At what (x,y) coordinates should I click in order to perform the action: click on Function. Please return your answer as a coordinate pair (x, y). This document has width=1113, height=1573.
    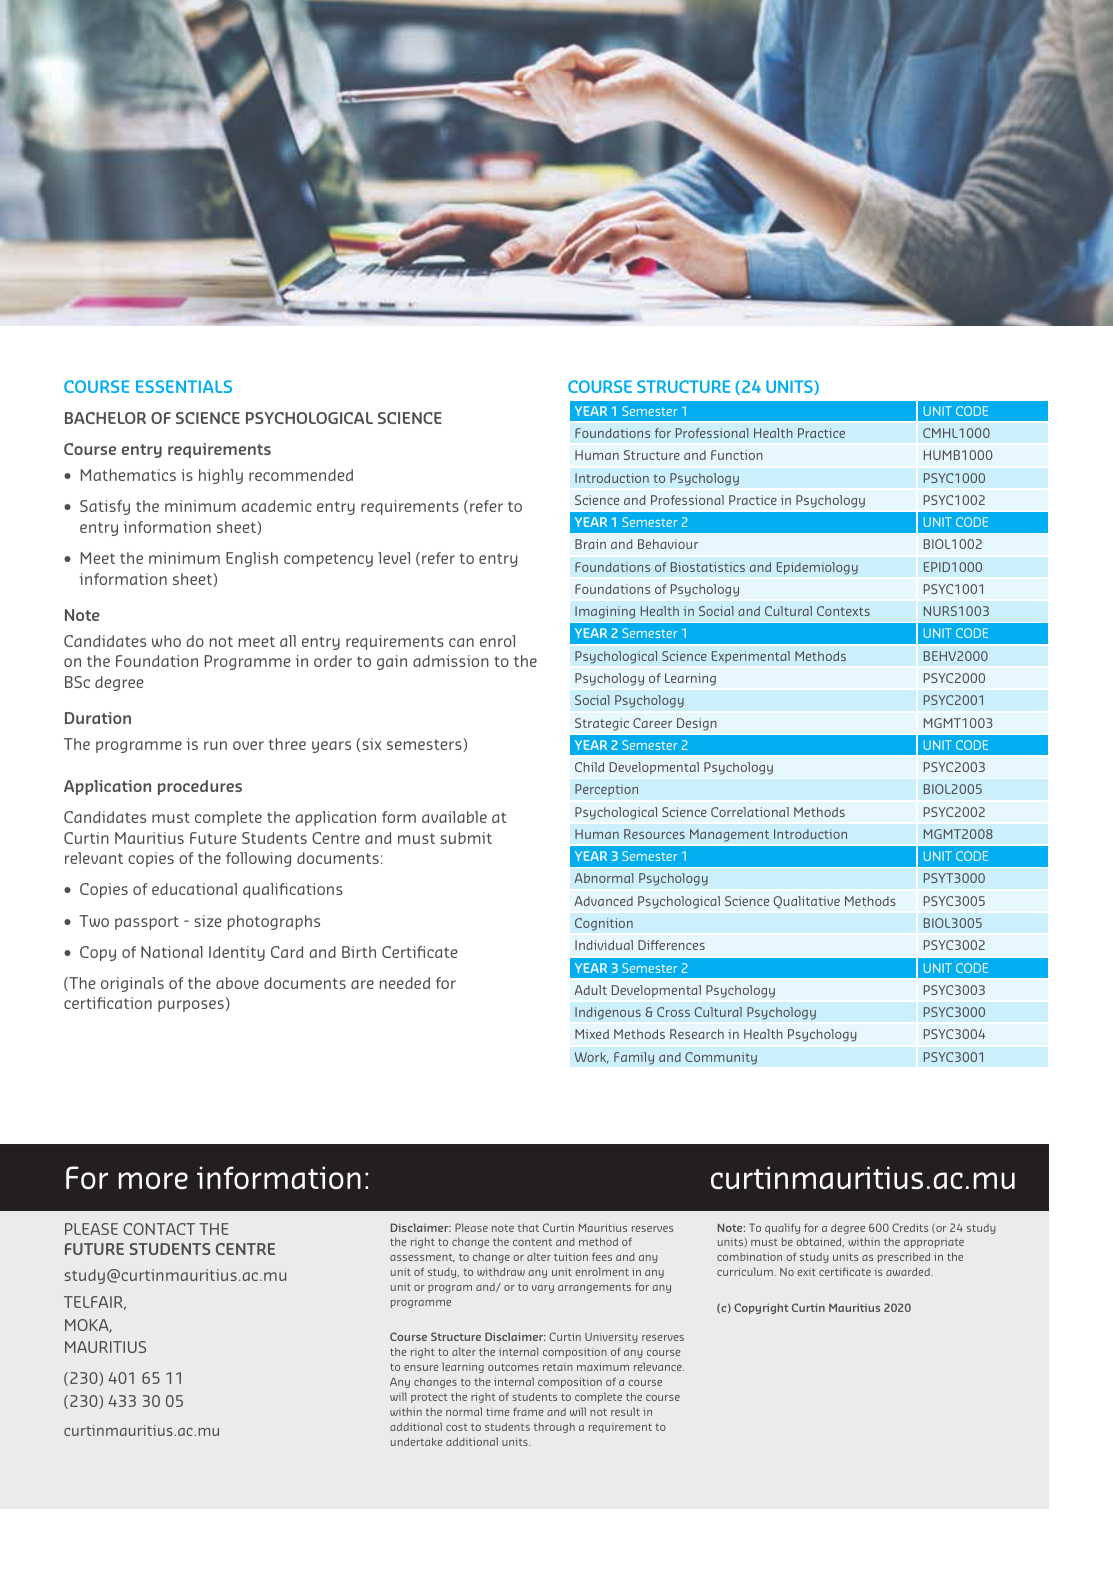
    Looking at the image, I should click on (737, 455).
